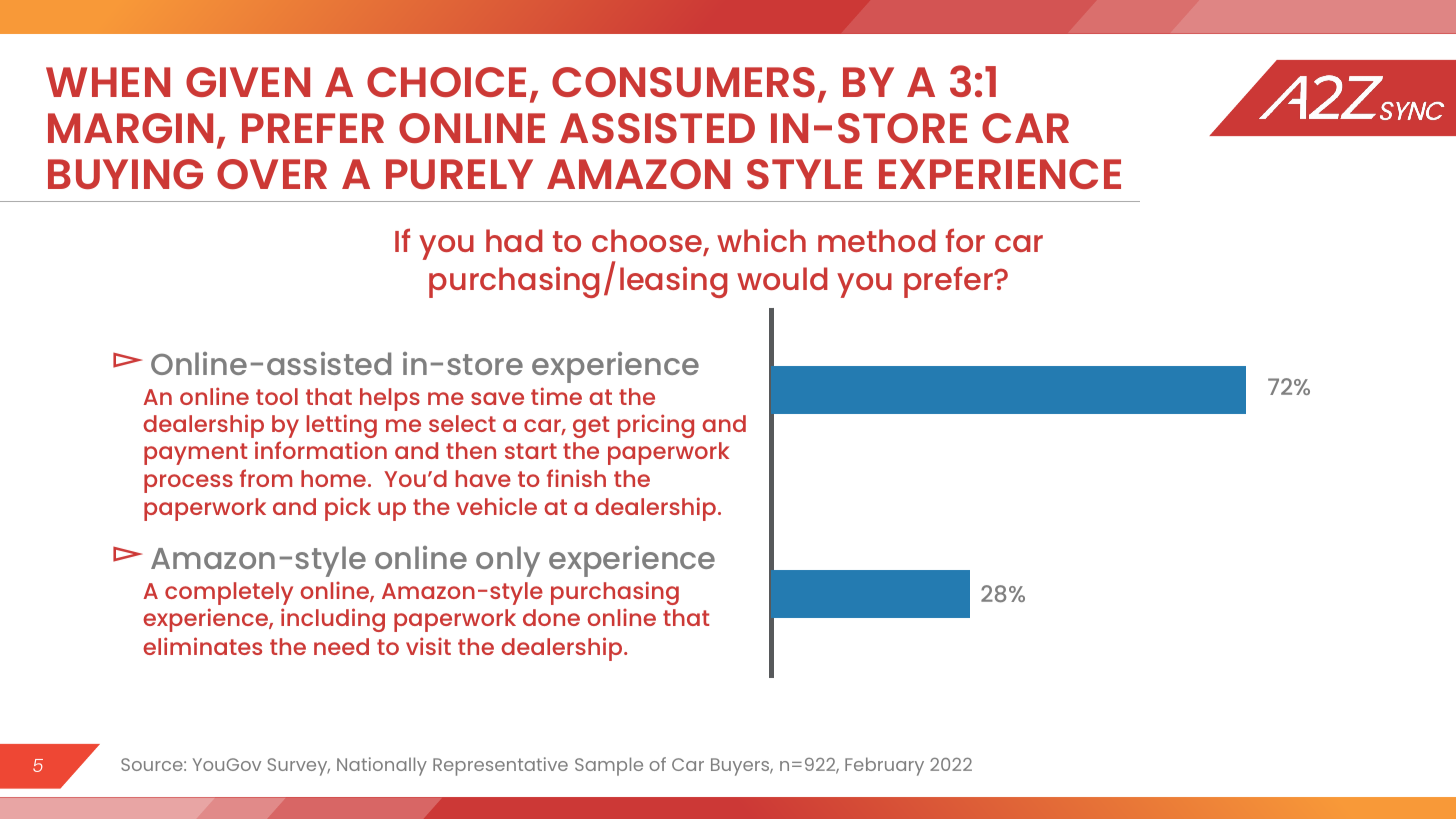 This screenshot has width=1456, height=819. What do you see at coordinates (514, 240) in the screenshot?
I see `had` at bounding box center [514, 240].
